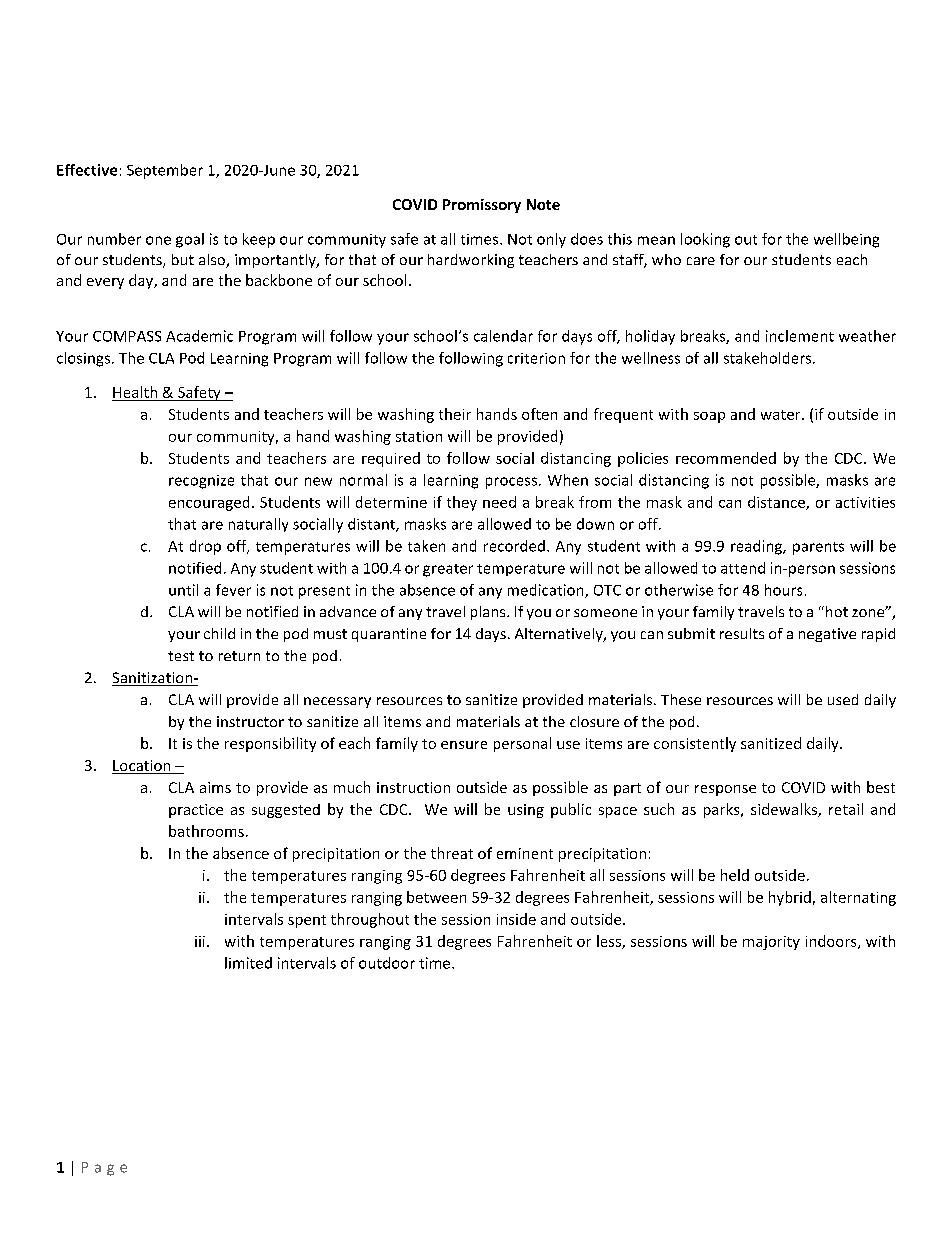 This image has height=1233, width=952. I want to click on greater, so click(448, 570).
